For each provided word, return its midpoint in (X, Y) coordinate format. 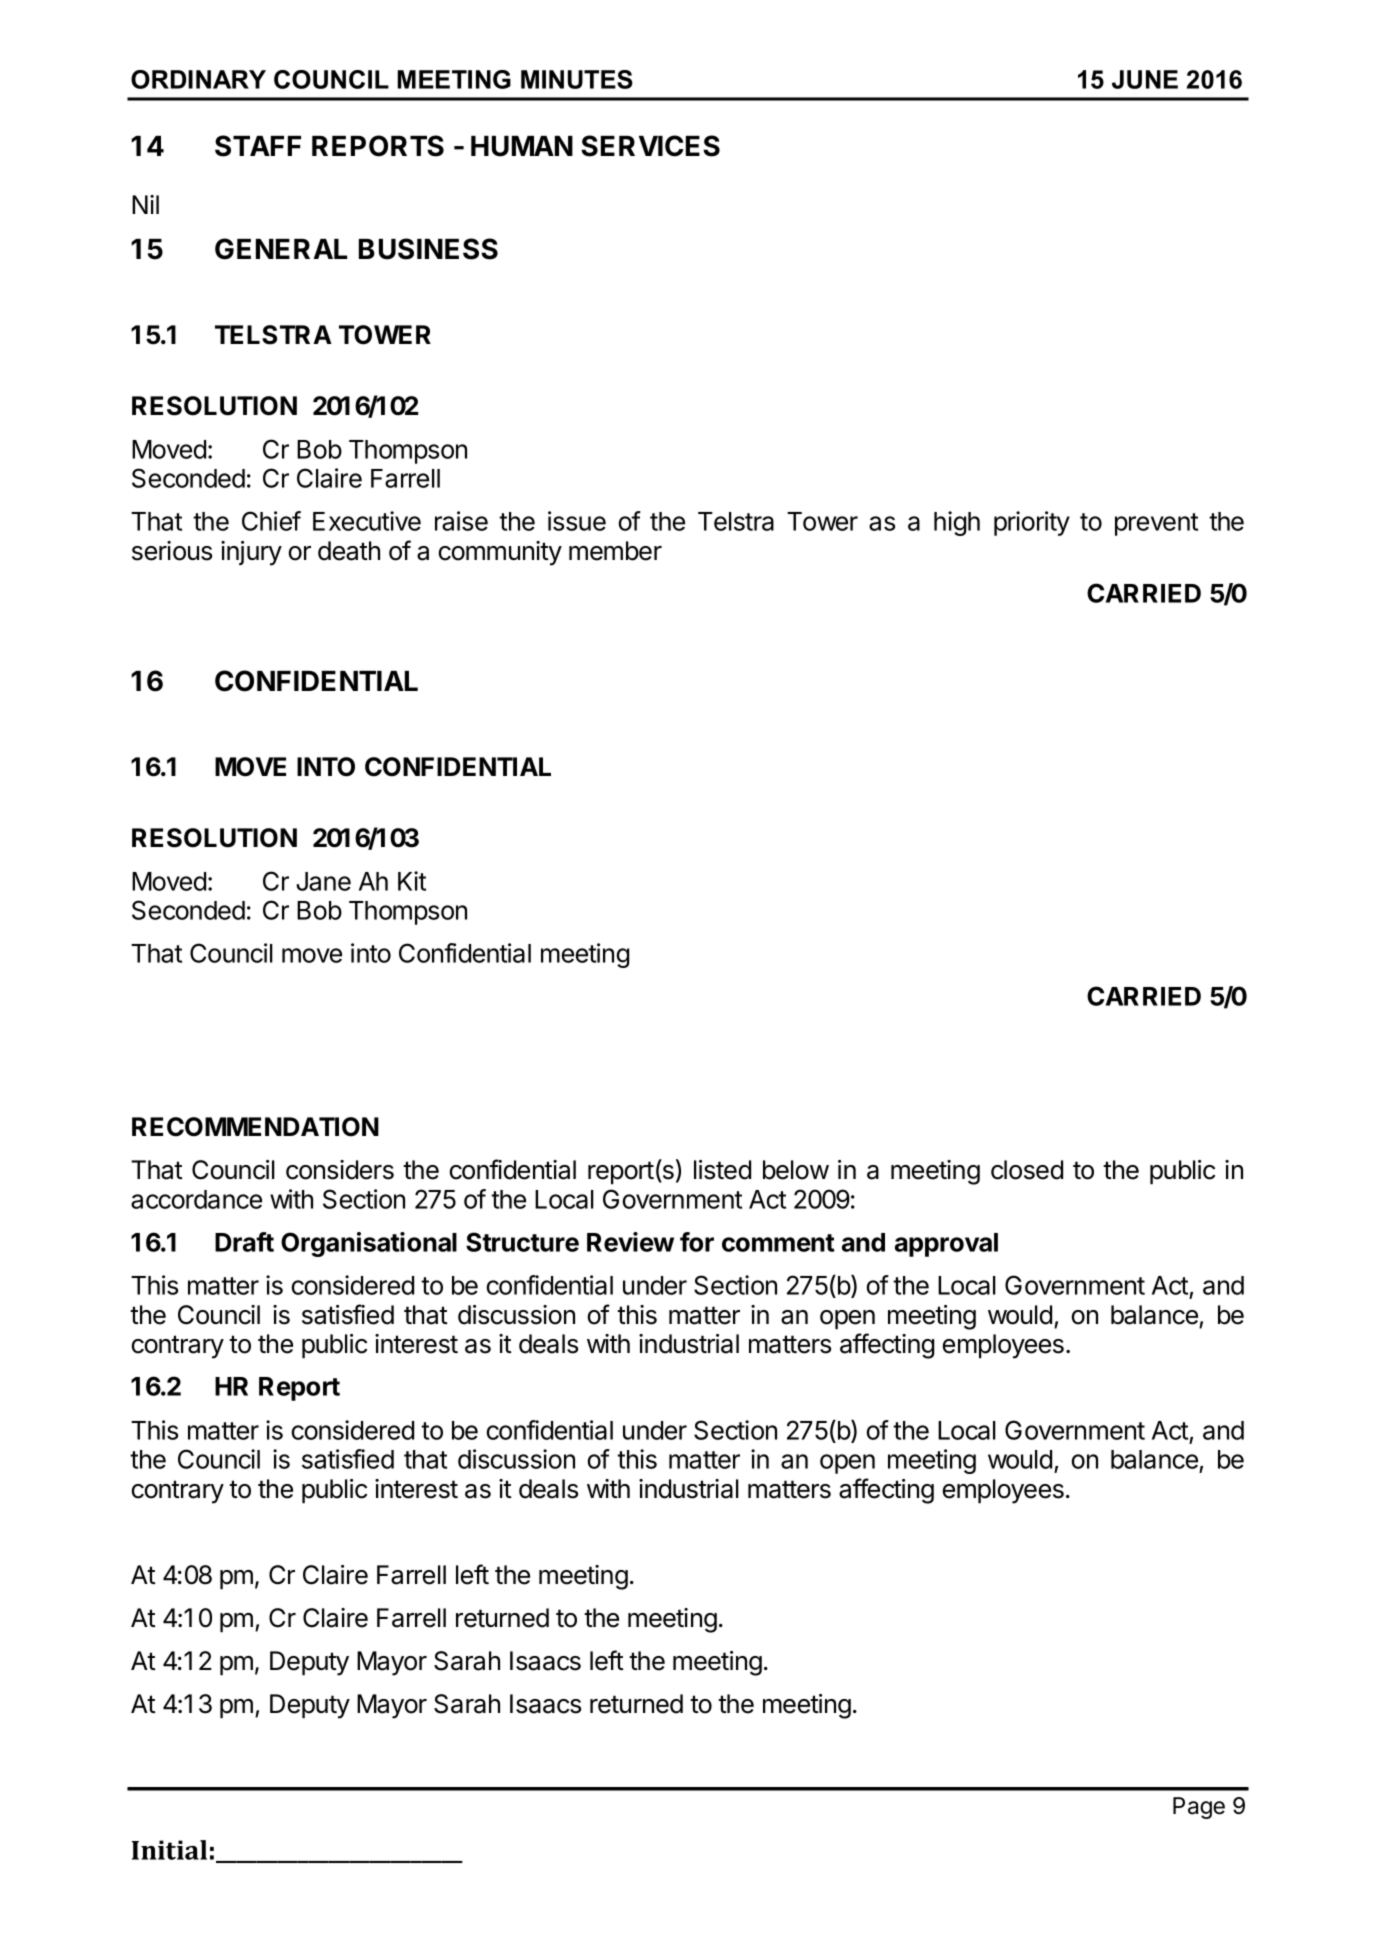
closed (1027, 1170)
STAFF (258, 146)
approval (946, 1245)
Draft (244, 1242)
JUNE (1145, 79)
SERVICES (650, 146)
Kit (412, 881)
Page (1199, 1808)
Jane (323, 881)
